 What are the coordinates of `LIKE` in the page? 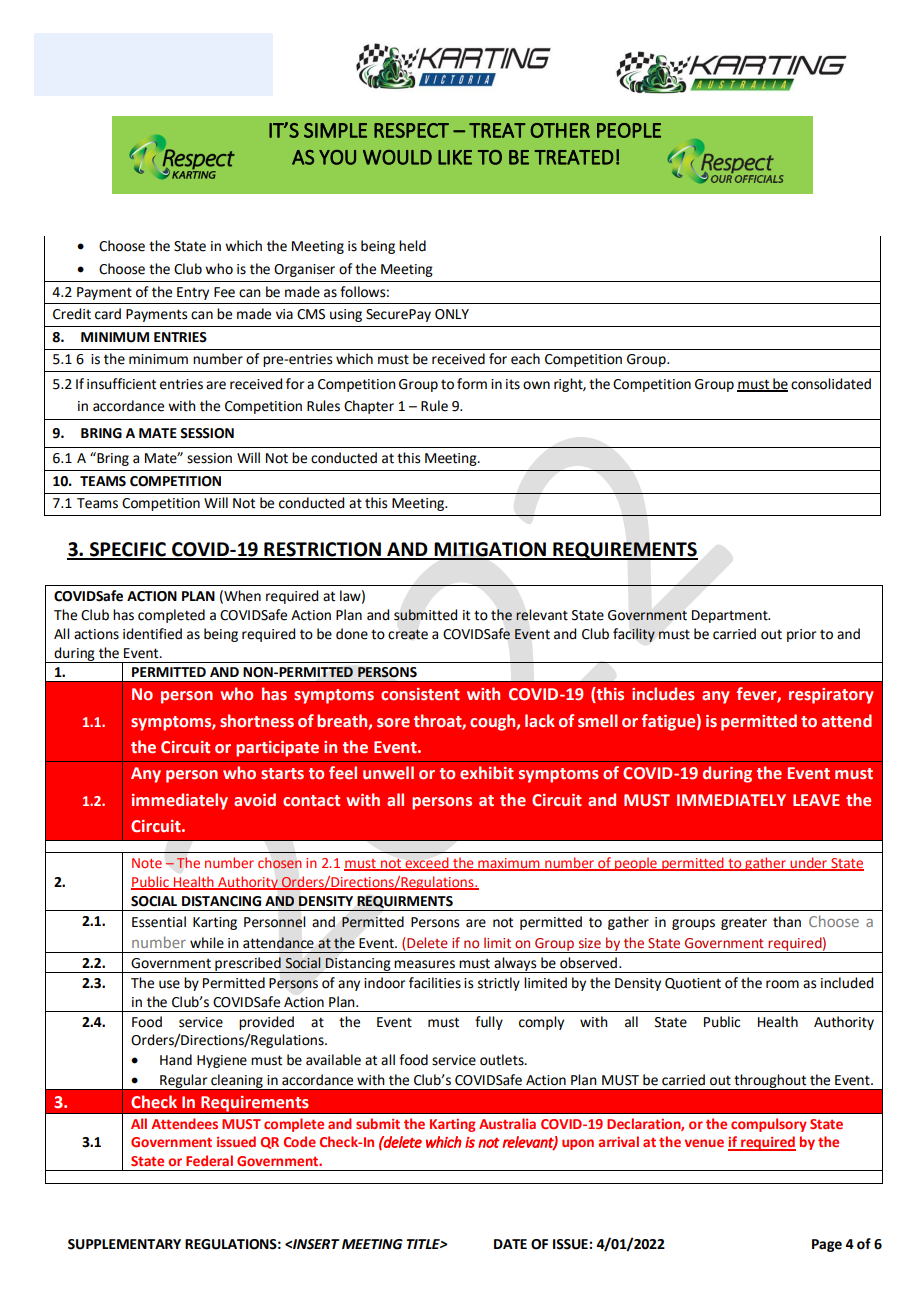 It's located at (455, 157).
